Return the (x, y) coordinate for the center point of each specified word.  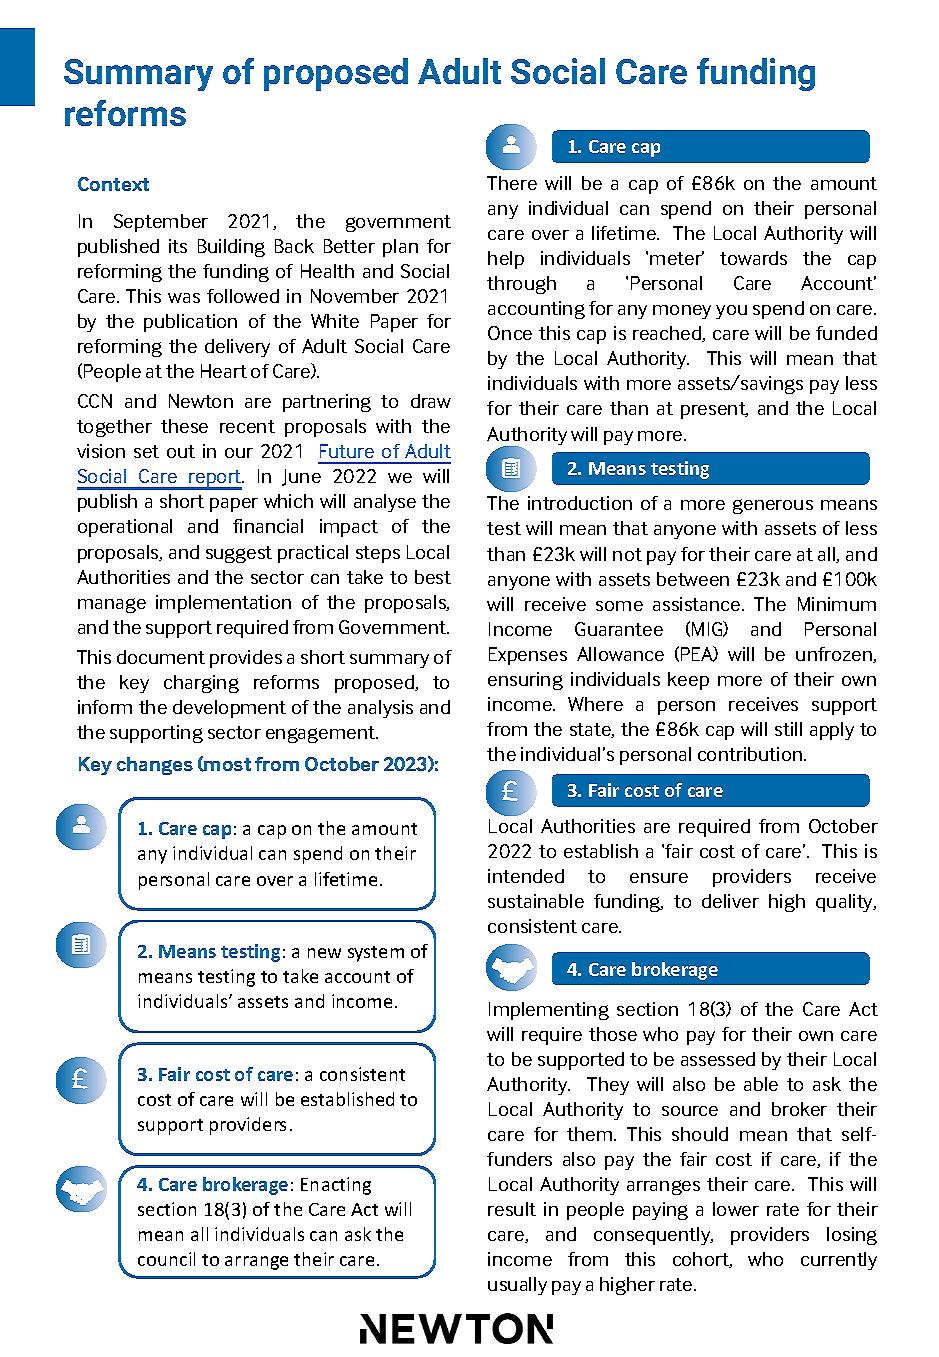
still (788, 729)
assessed (718, 1059)
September (161, 223)
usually (517, 1286)
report (216, 480)
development (229, 709)
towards (753, 258)
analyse (385, 503)
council (166, 1259)
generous (773, 506)
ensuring (525, 681)
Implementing (549, 1011)
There (512, 183)
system (376, 954)
